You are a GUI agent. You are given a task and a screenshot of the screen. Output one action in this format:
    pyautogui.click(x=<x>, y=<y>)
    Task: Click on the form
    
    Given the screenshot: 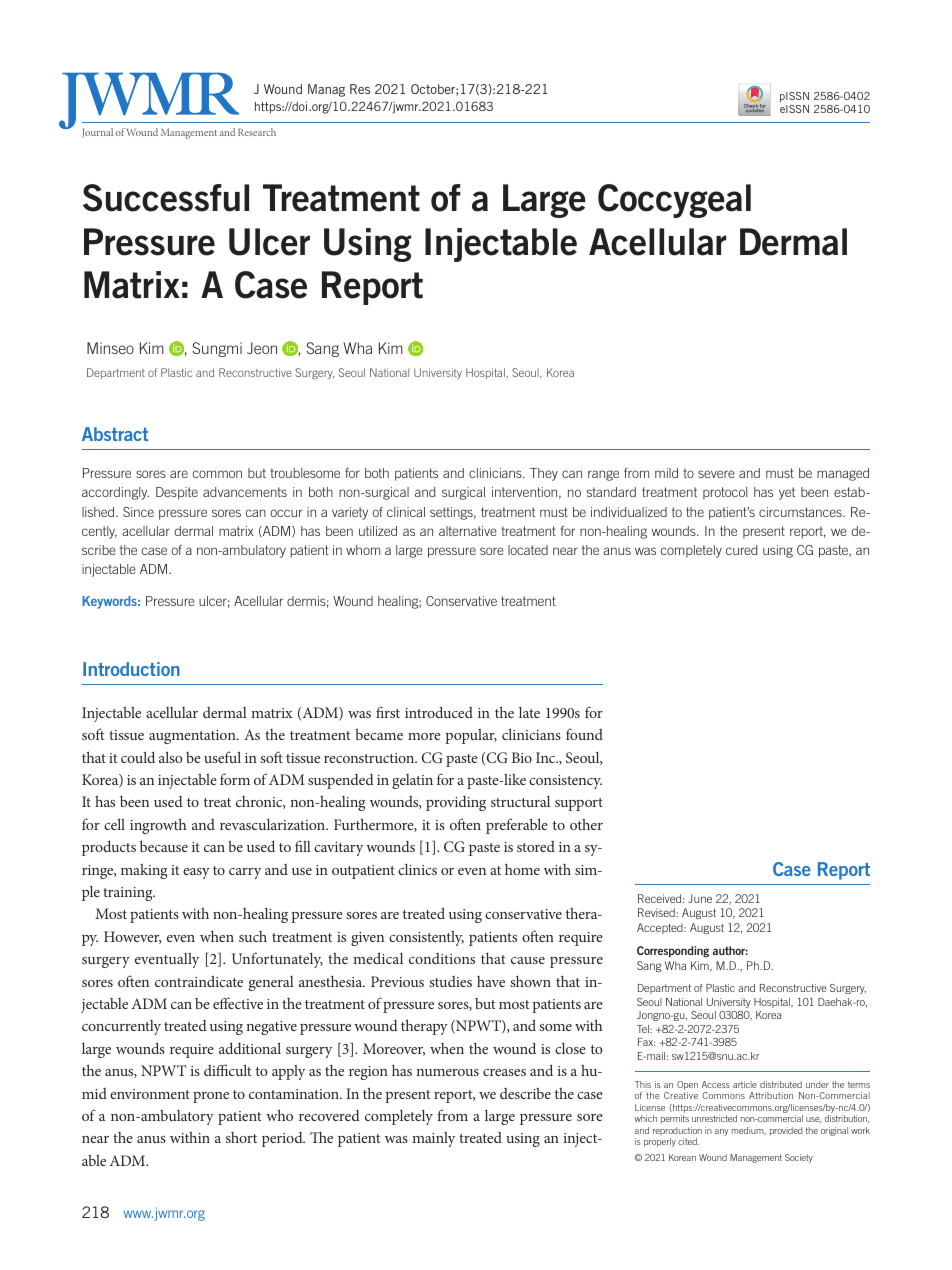 What is the action you would take?
    pyautogui.click(x=235, y=779)
